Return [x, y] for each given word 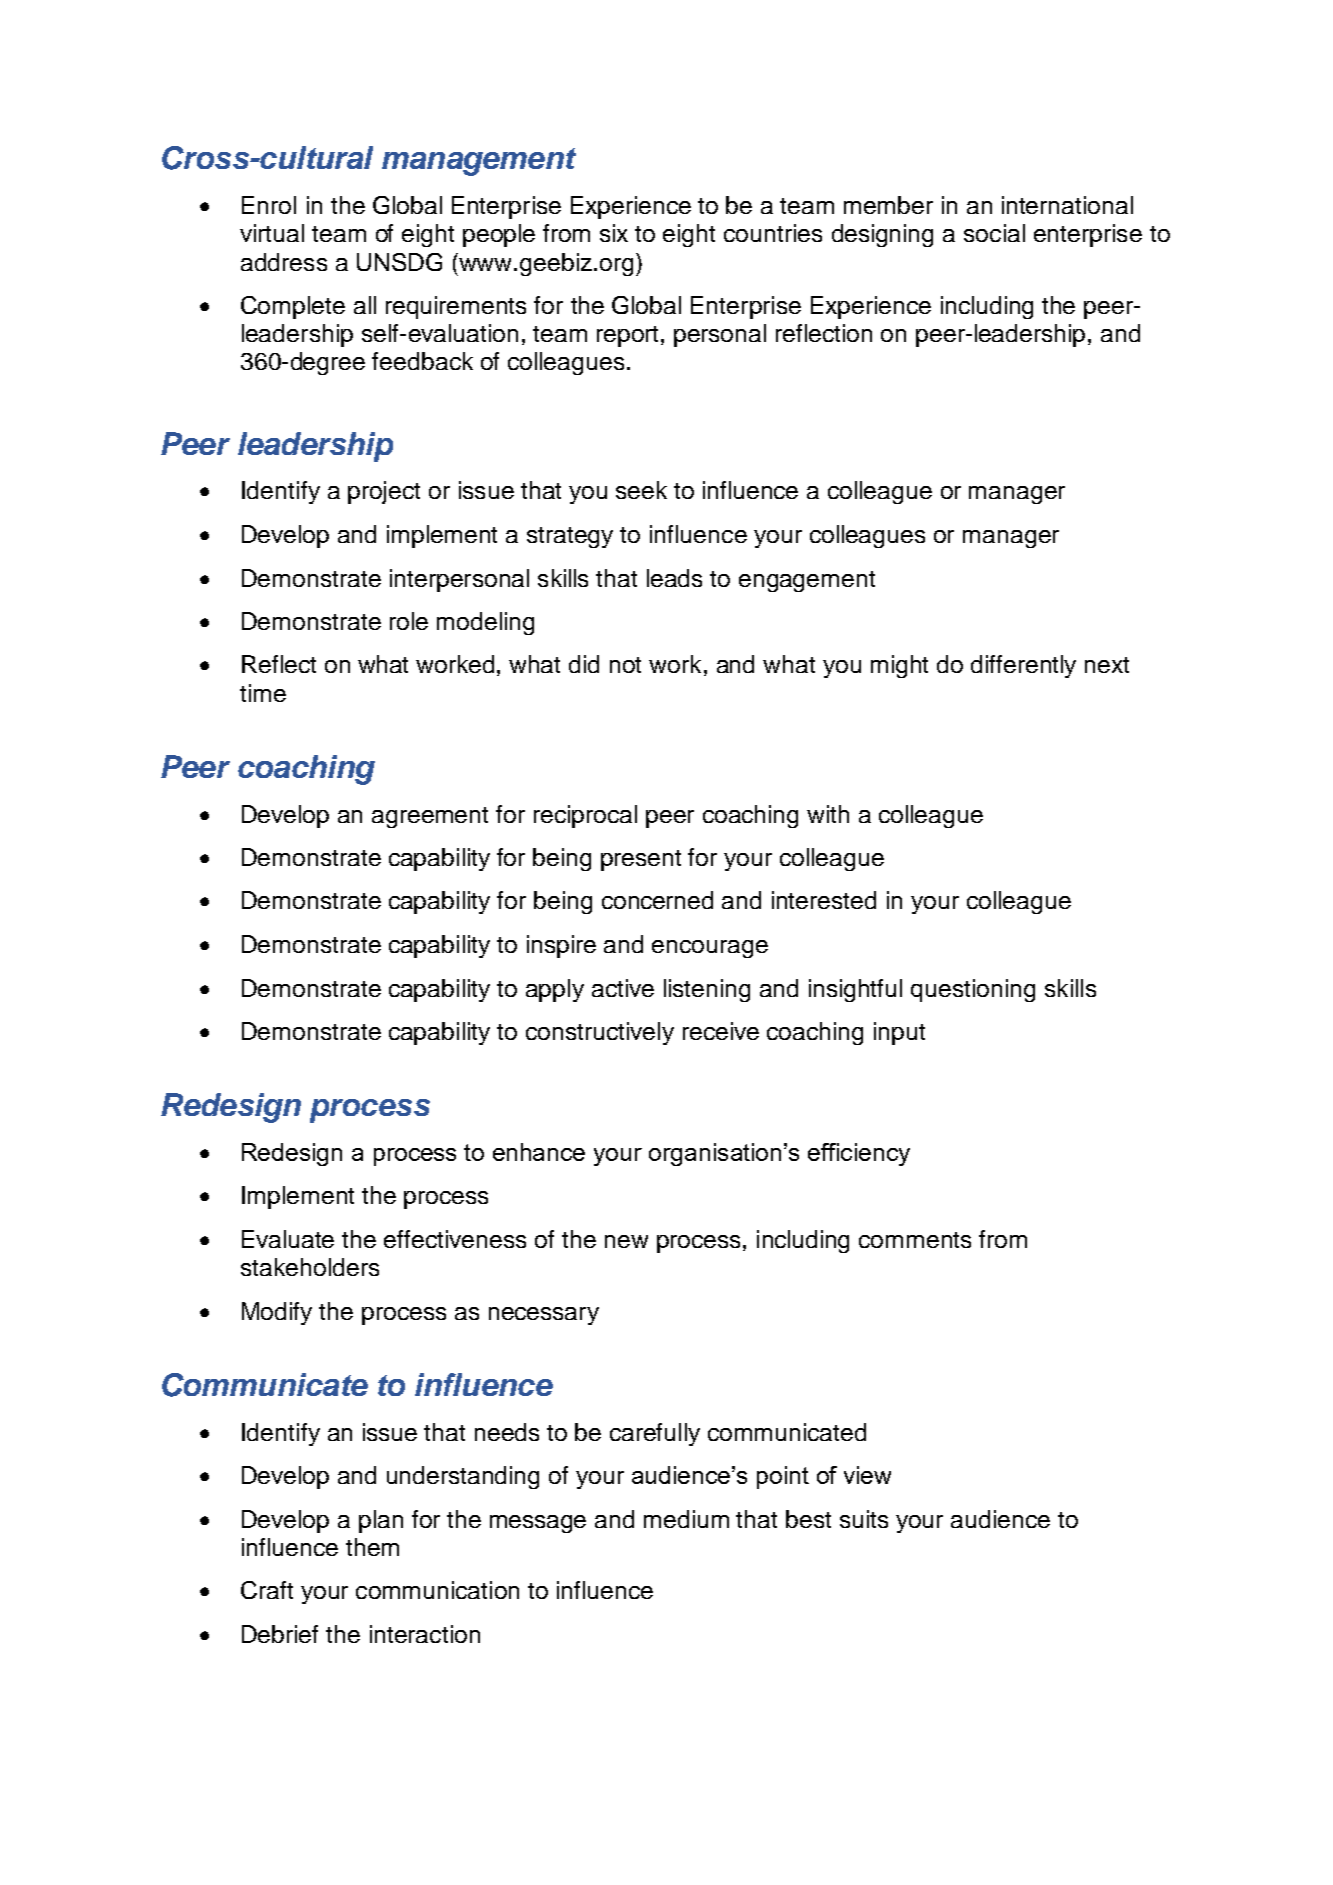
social [994, 233]
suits [864, 1519]
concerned [657, 900]
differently [1023, 666]
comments [915, 1240]
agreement [430, 817]
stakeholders [310, 1267]
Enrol [269, 205]
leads [674, 578]
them [372, 1547]
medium [686, 1519]
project [384, 492]
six [614, 233]
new [626, 1241]
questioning [973, 990]
